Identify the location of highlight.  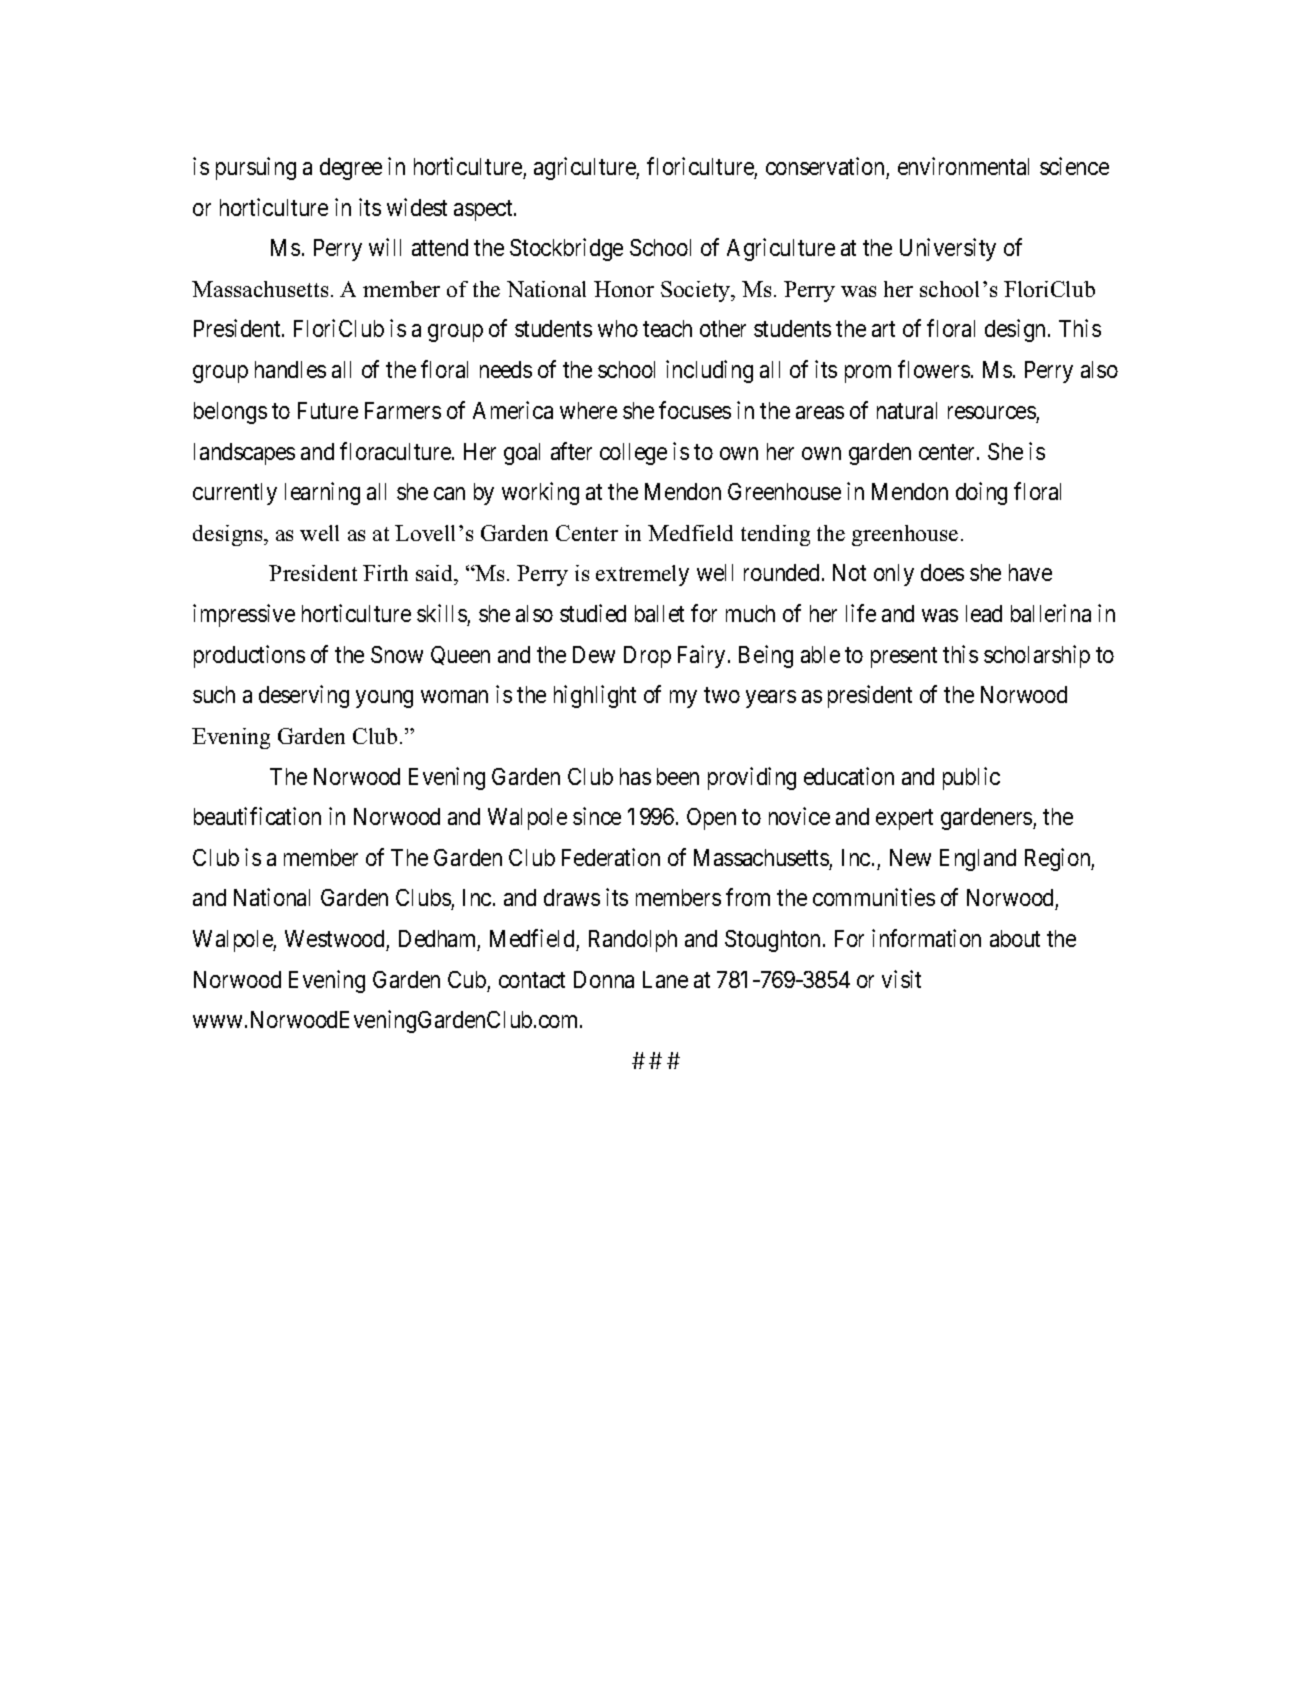
(595, 696).
